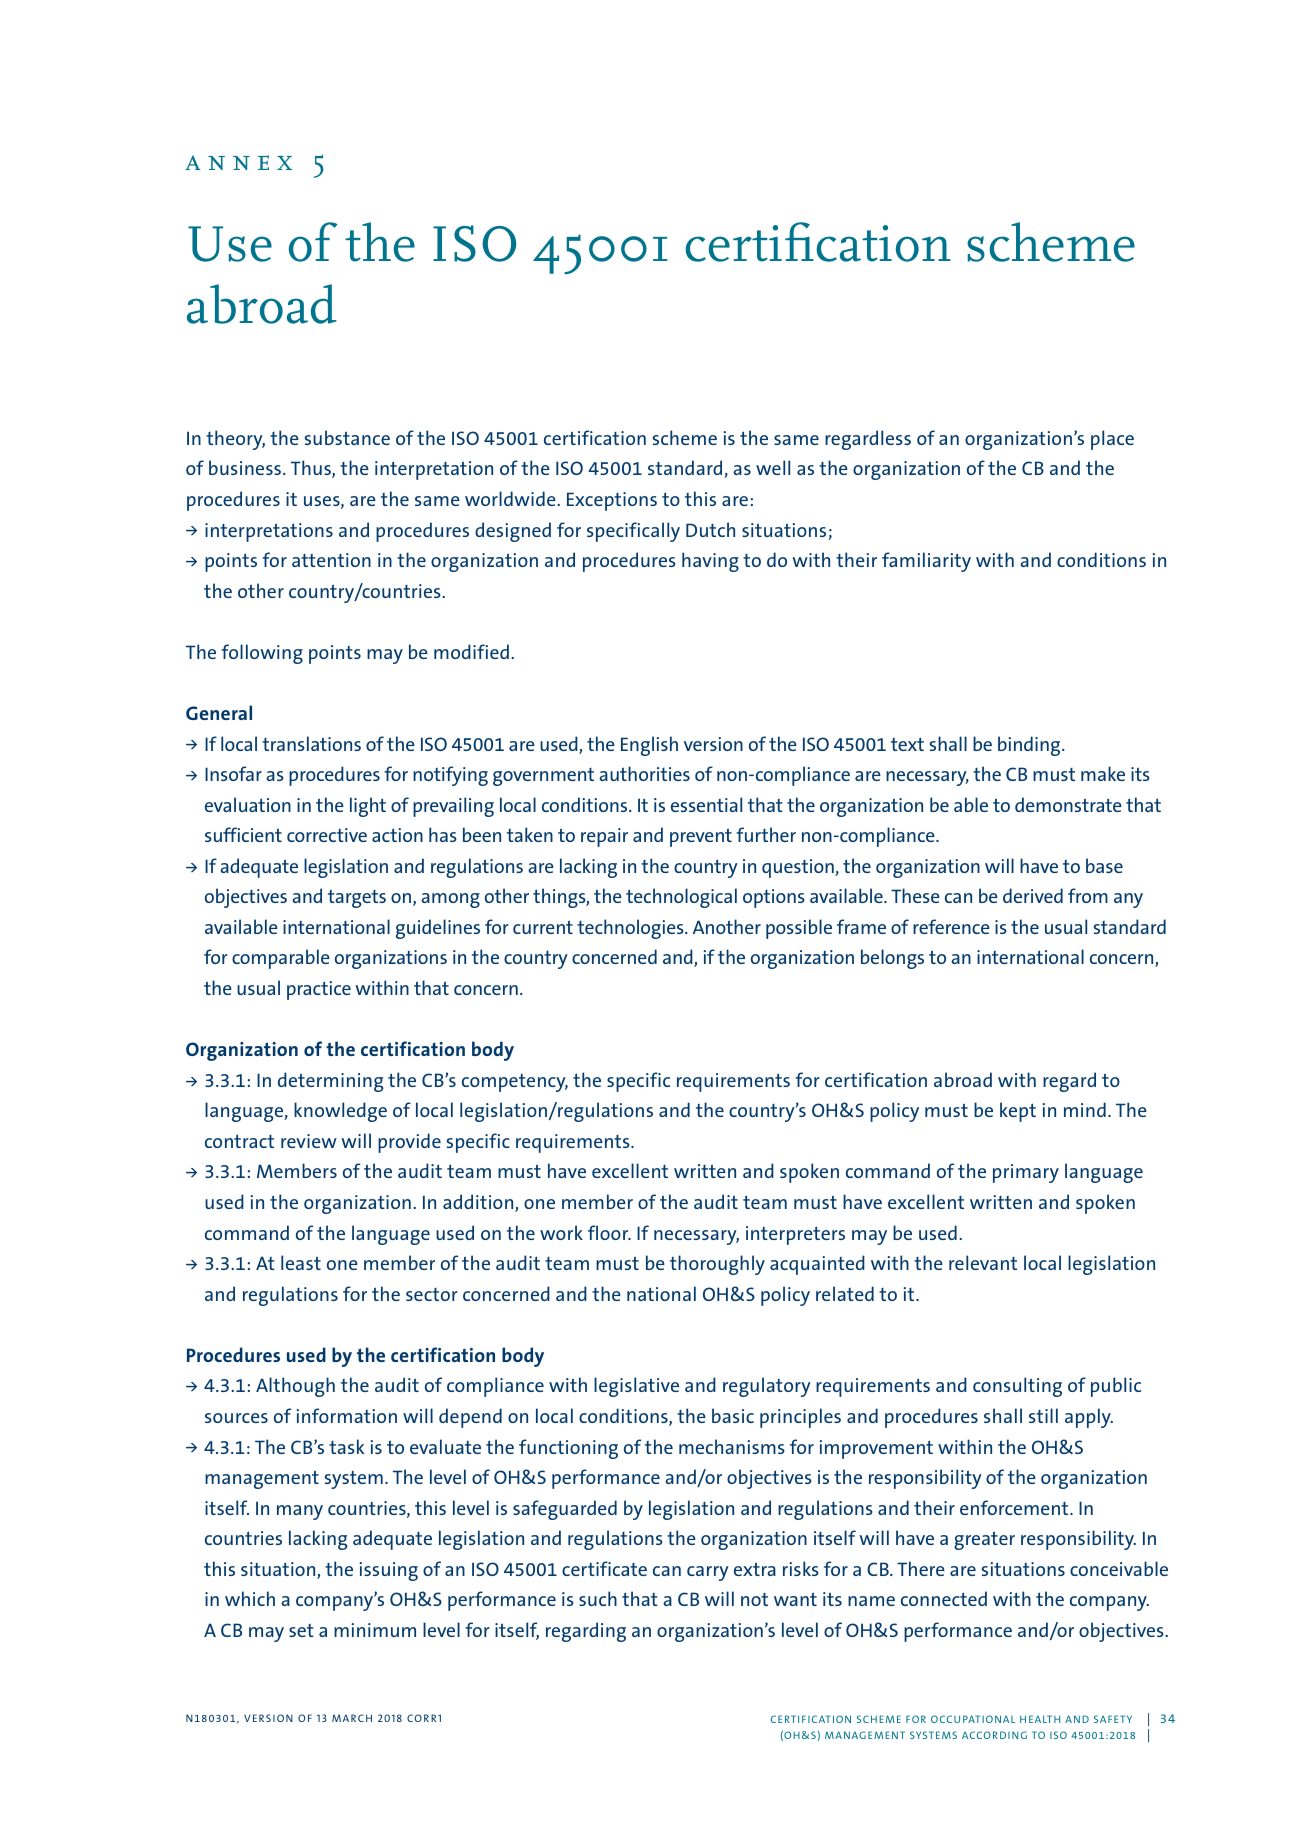 The height and width of the screenshot is (1838, 1299). Describe the element at coordinates (636, 1387) in the screenshot. I see `legislative` at that location.
